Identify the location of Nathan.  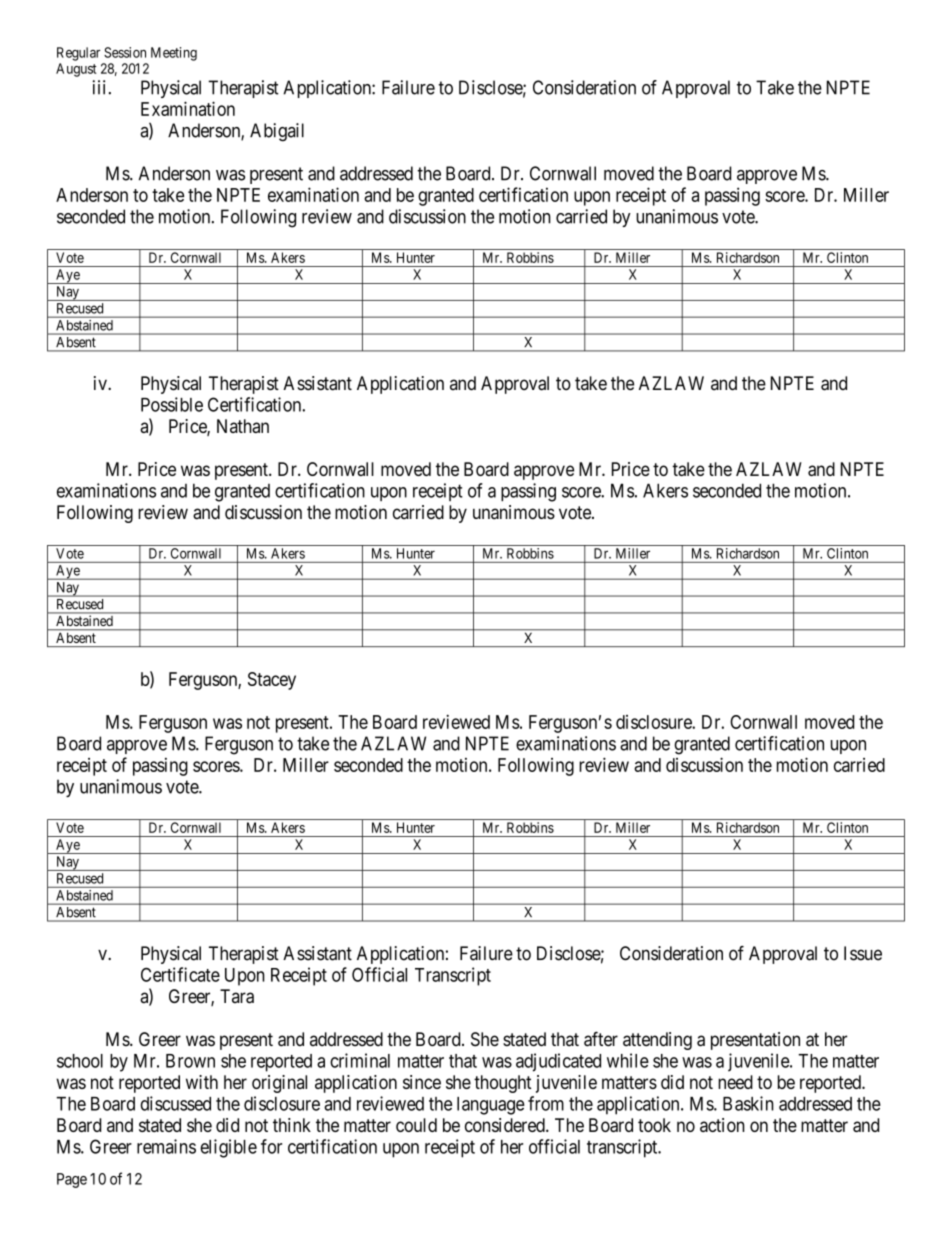
(243, 426).
